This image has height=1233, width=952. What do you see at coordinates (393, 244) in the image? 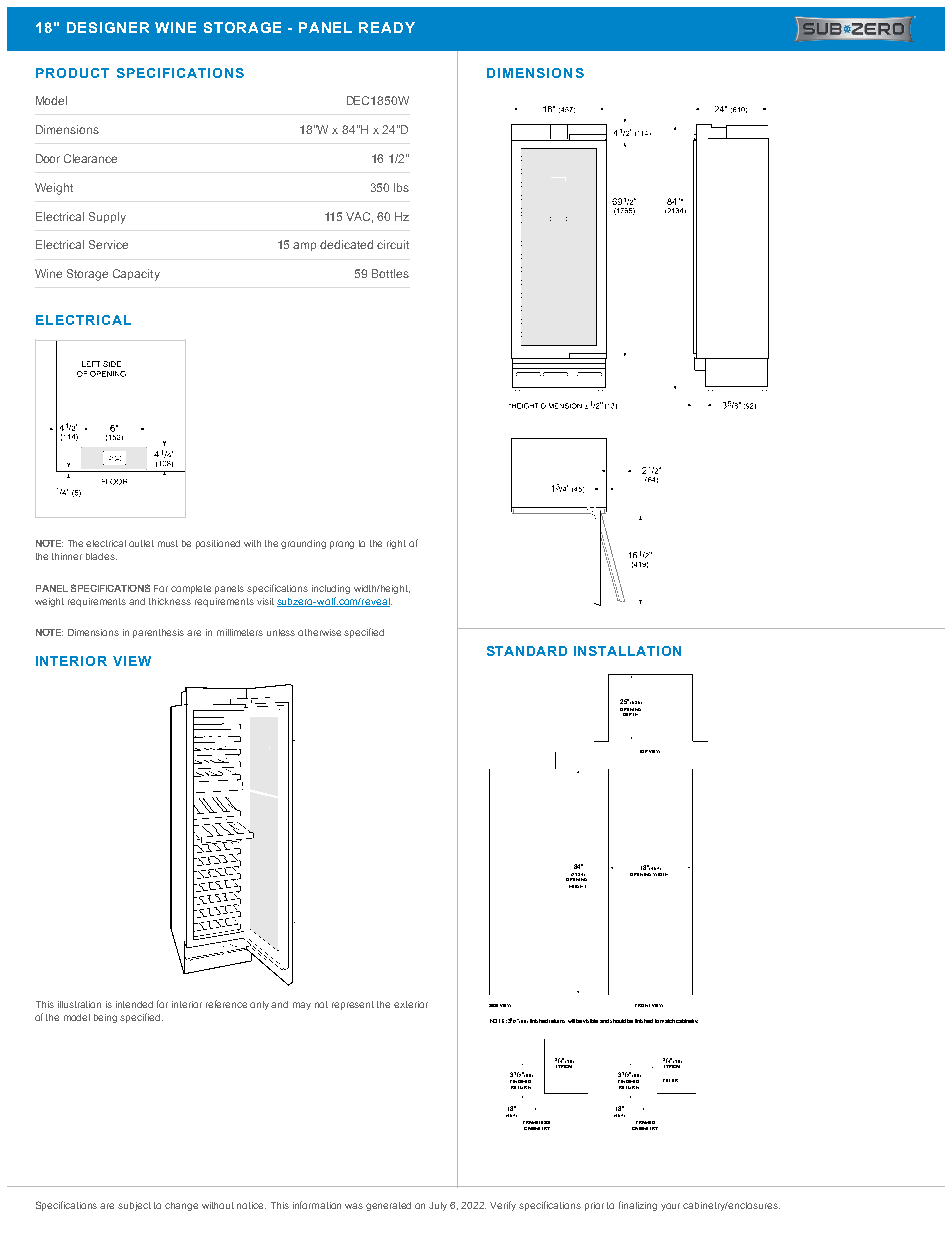
I see `circuit` at bounding box center [393, 244].
